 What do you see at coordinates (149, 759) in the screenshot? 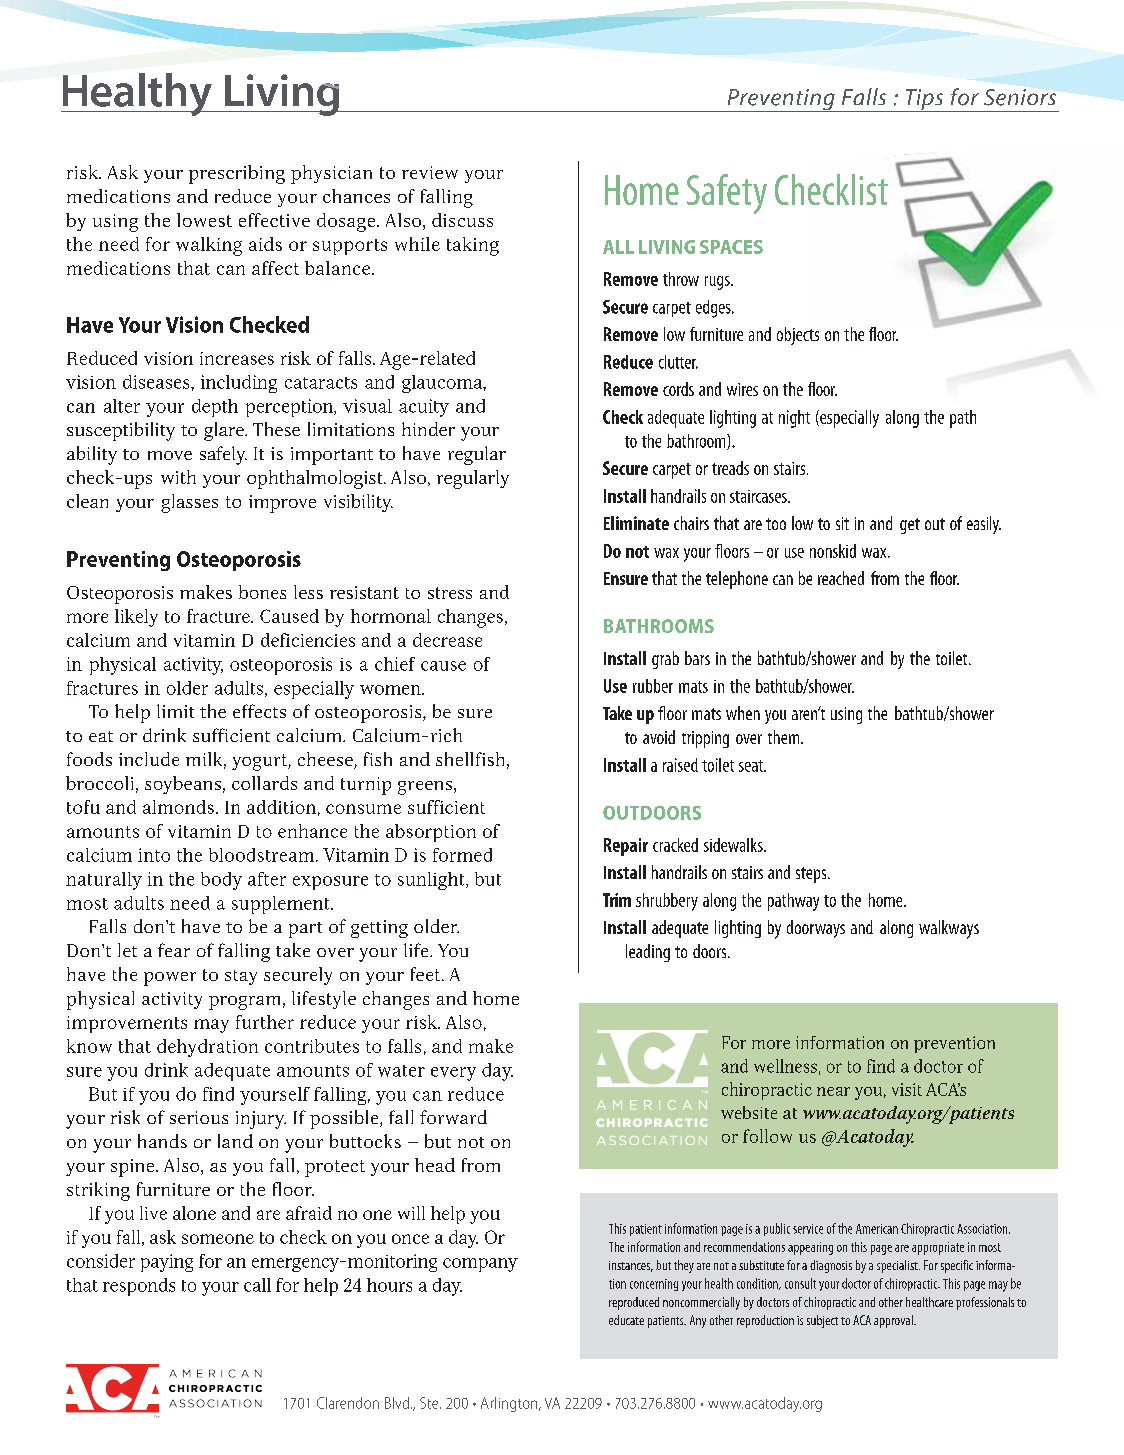
I see `include` at bounding box center [149, 759].
